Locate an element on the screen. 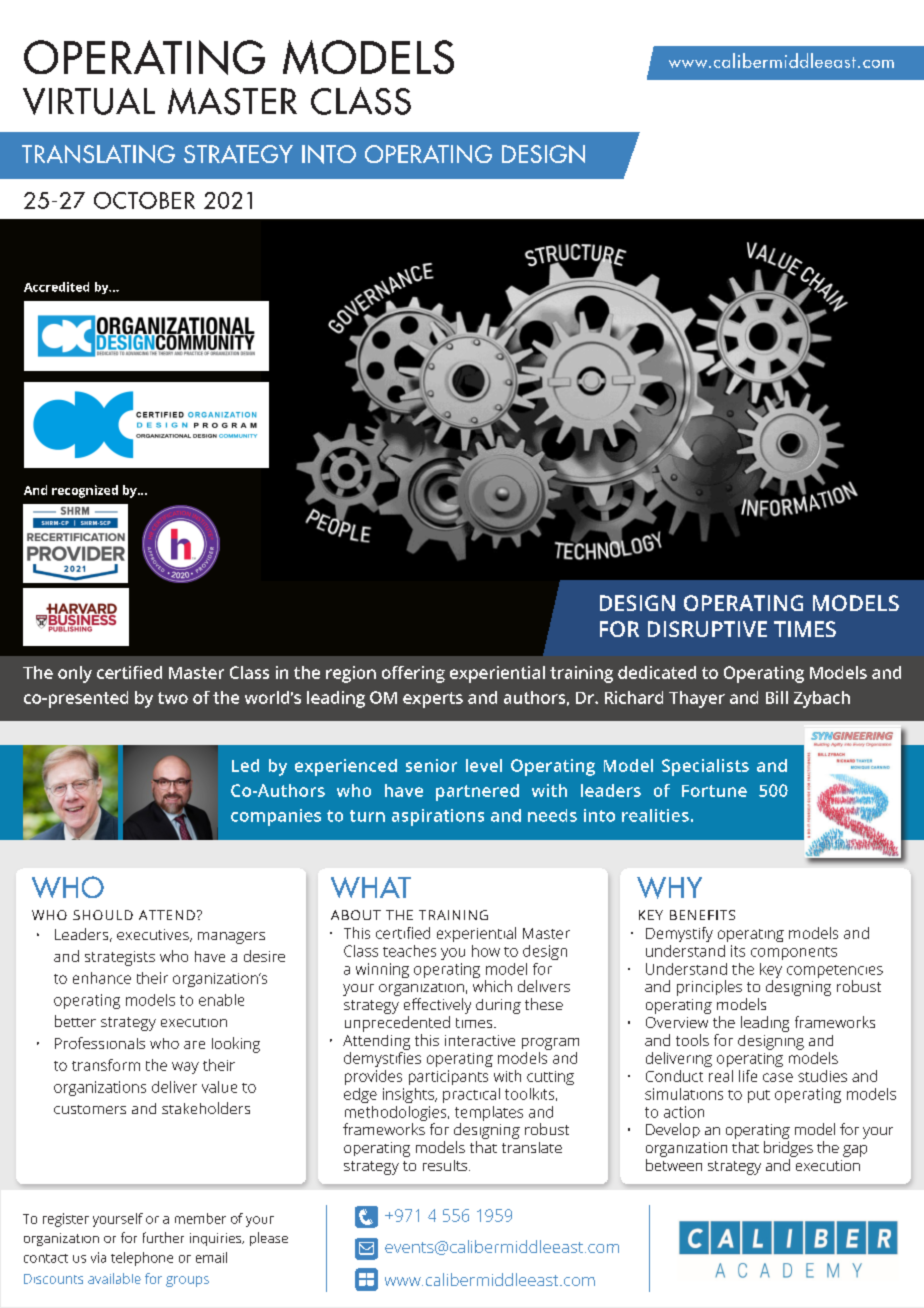 The height and width of the screenshot is (1308, 924). recognized is located at coordinates (85, 491).
